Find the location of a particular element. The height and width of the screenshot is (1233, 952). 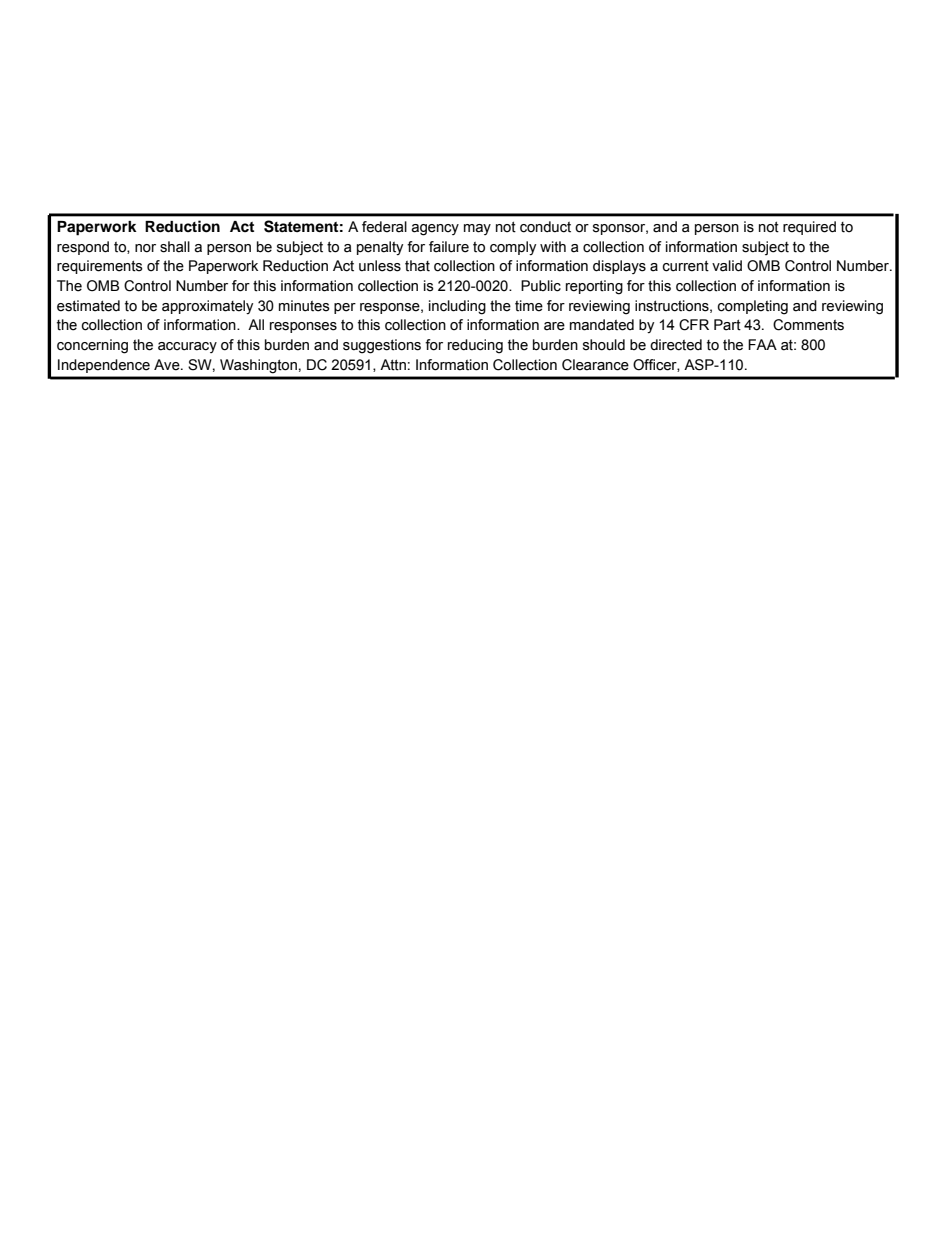

required is located at coordinates (809, 228).
